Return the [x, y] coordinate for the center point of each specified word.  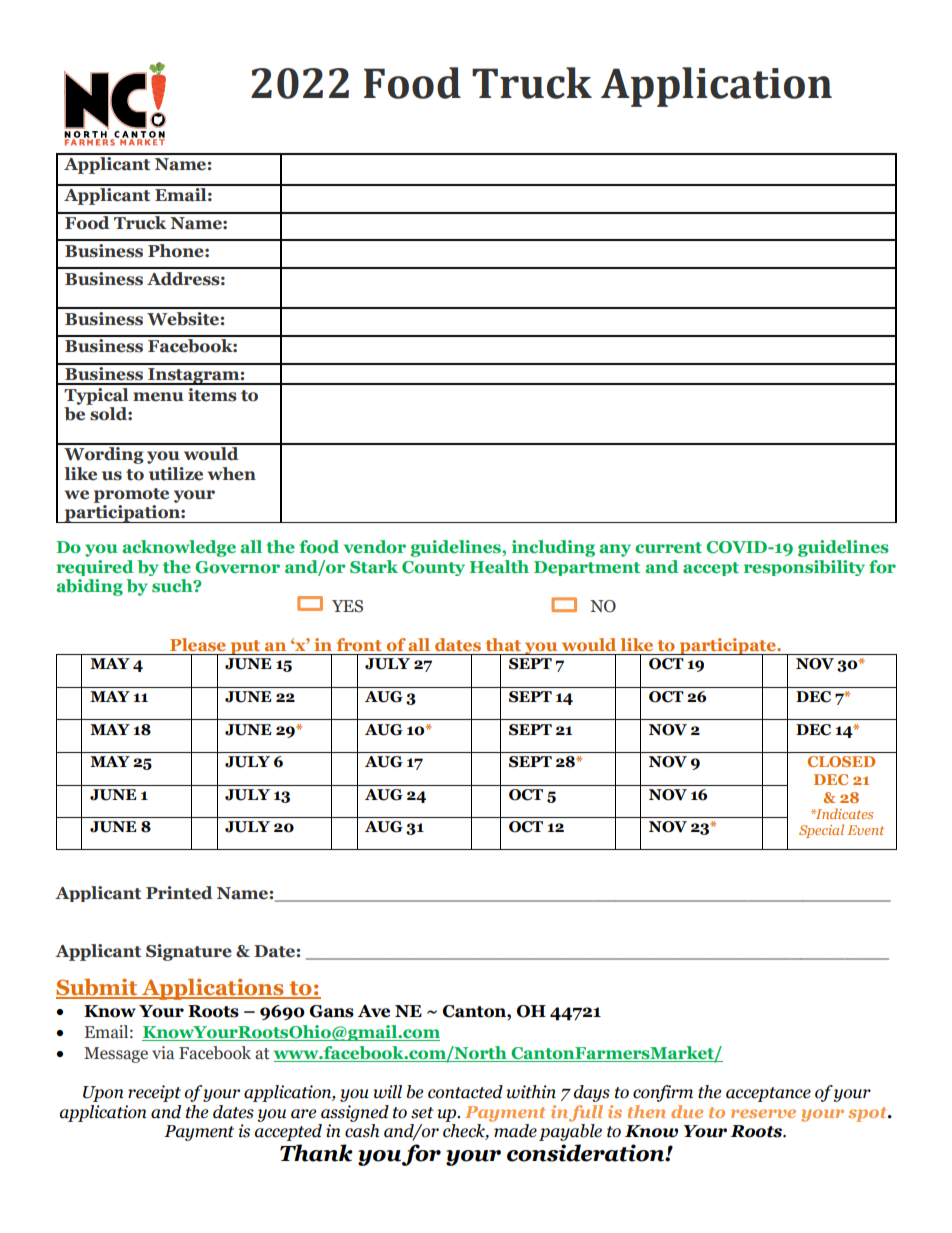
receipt [154, 1093]
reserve [763, 1113]
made [514, 1129]
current [668, 547]
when [232, 474]
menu [158, 397]
